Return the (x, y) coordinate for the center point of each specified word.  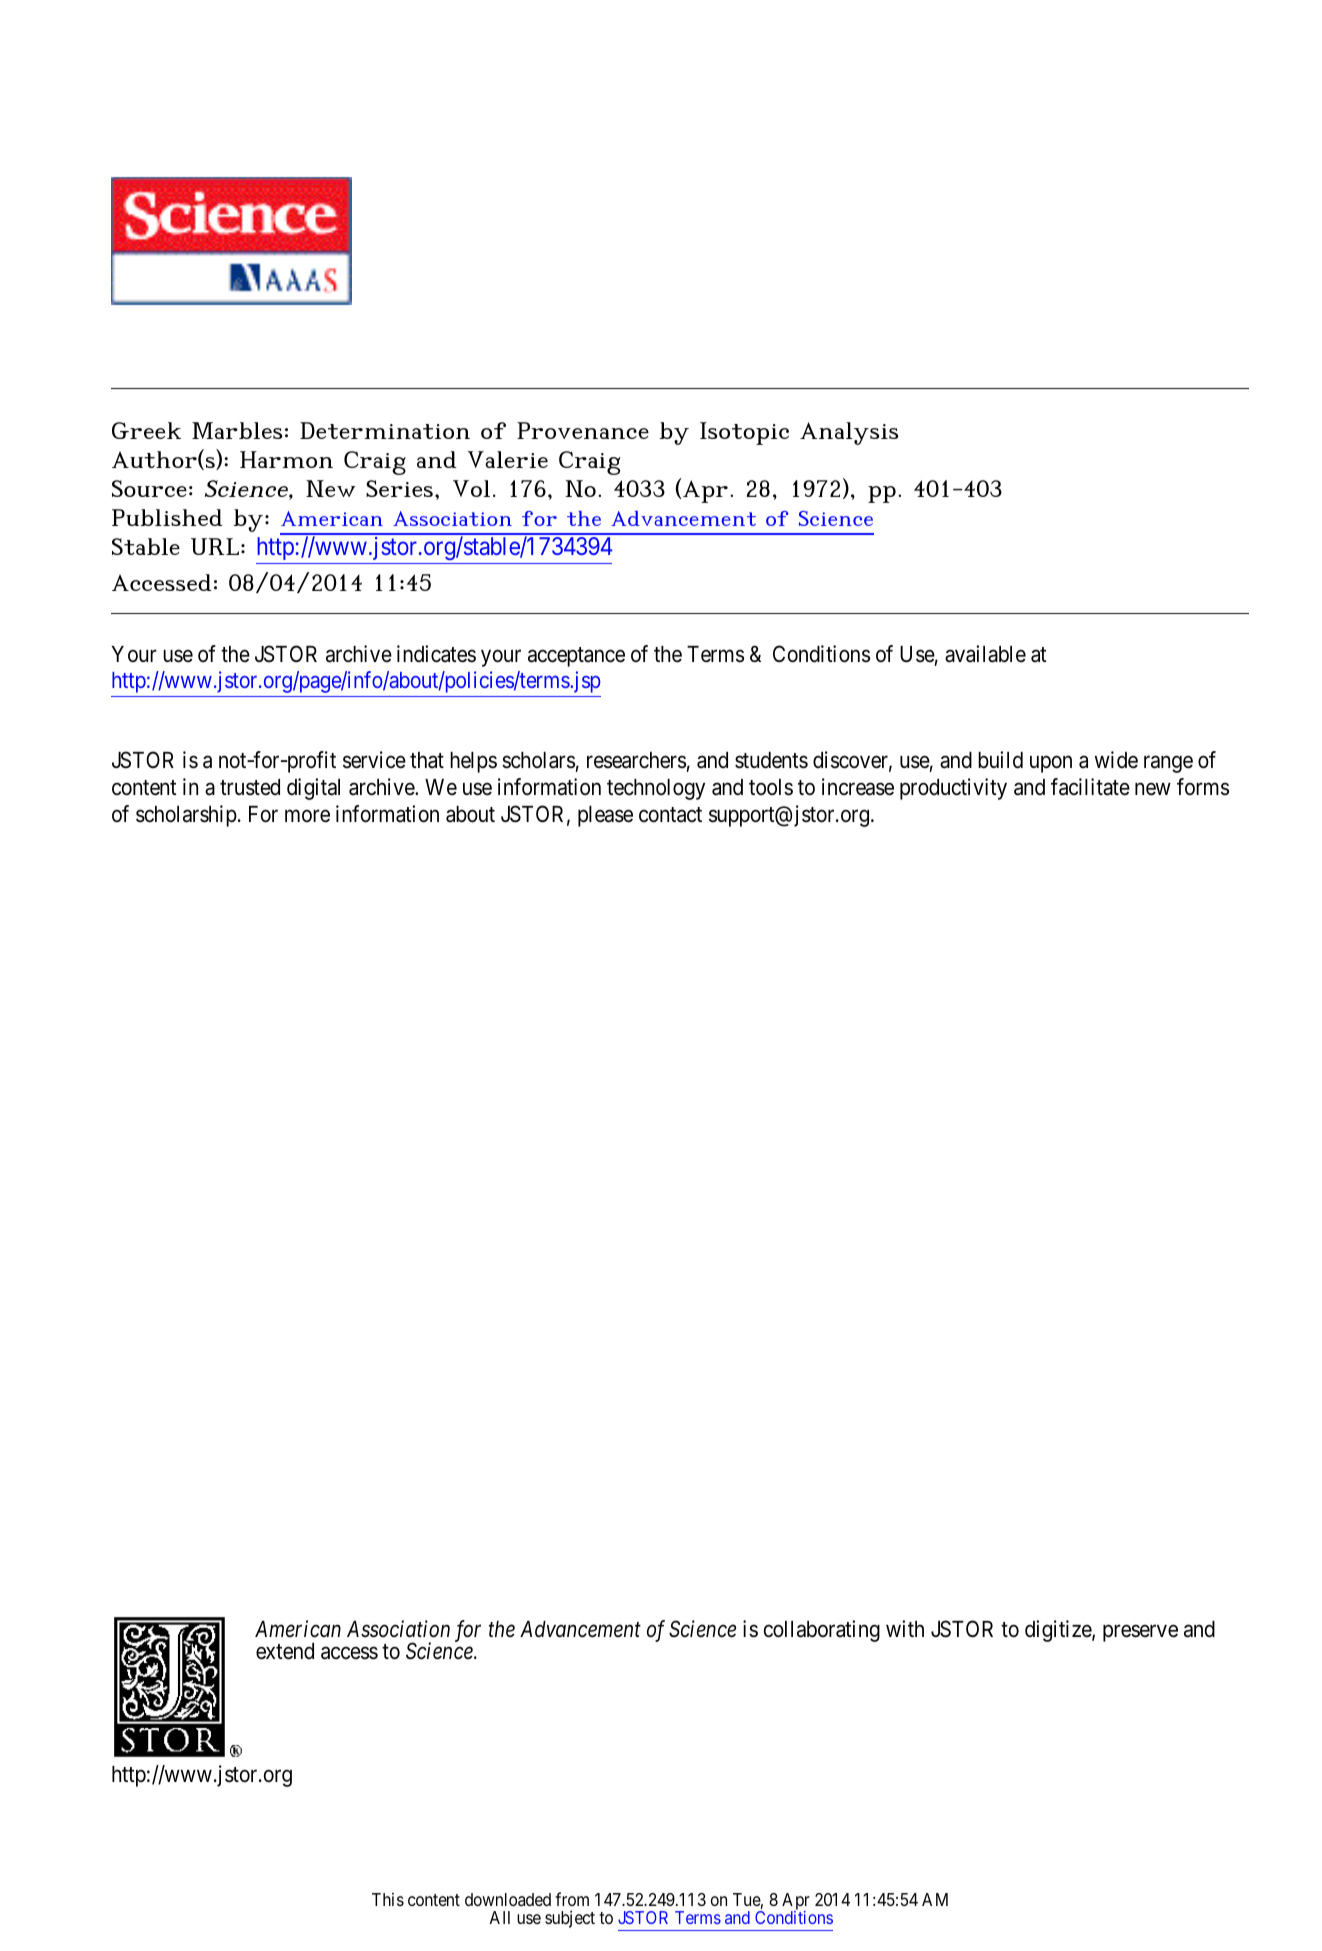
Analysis (849, 433)
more (307, 816)
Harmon (286, 459)
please (605, 816)
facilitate (1090, 787)
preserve (1140, 1633)
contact (670, 815)
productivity (953, 789)
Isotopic (744, 433)
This (388, 1899)
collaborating (822, 1631)
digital (313, 789)
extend (285, 1651)
